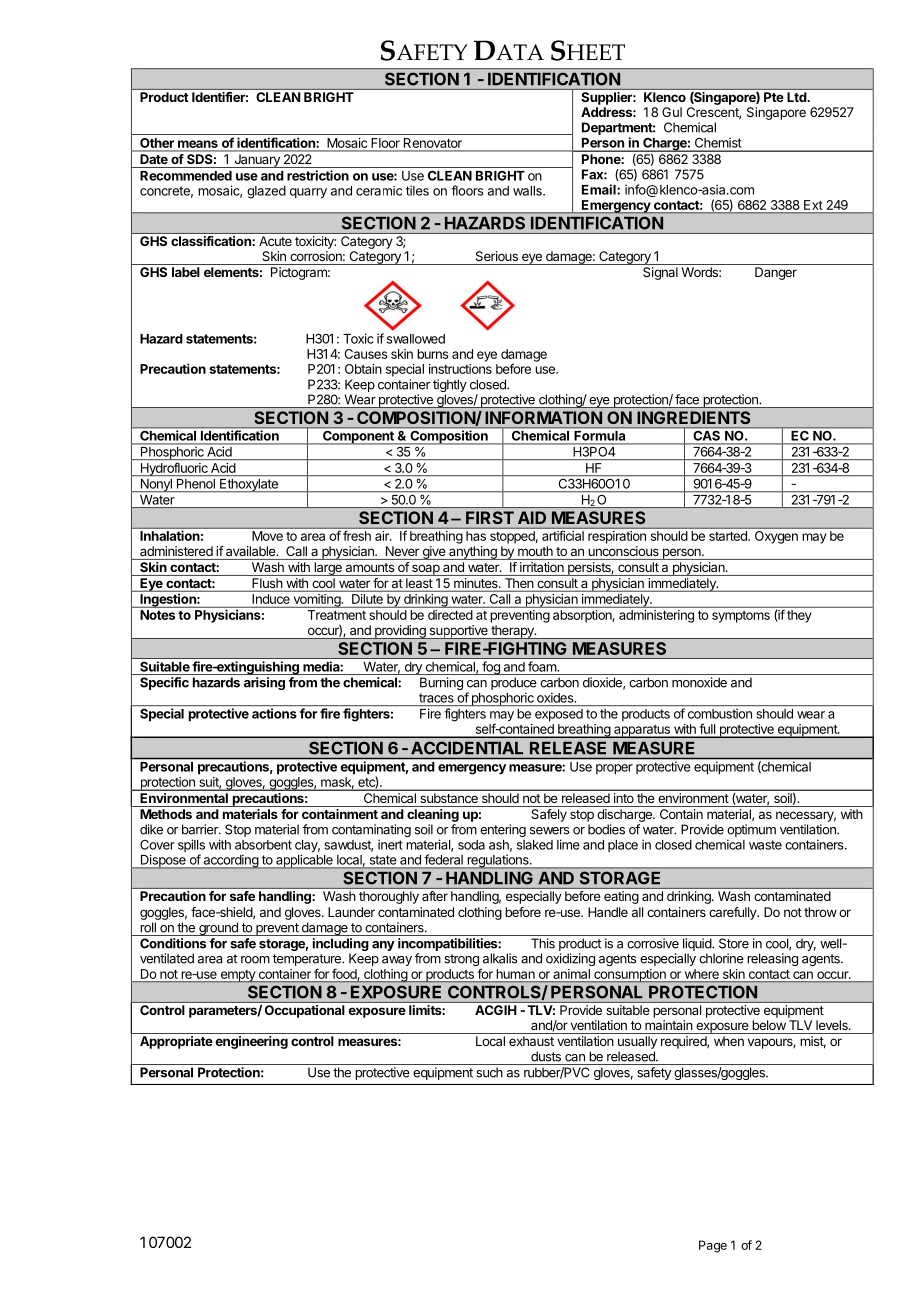  Describe the element at coordinates (489, 1072) in the document. I see `such` at that location.
